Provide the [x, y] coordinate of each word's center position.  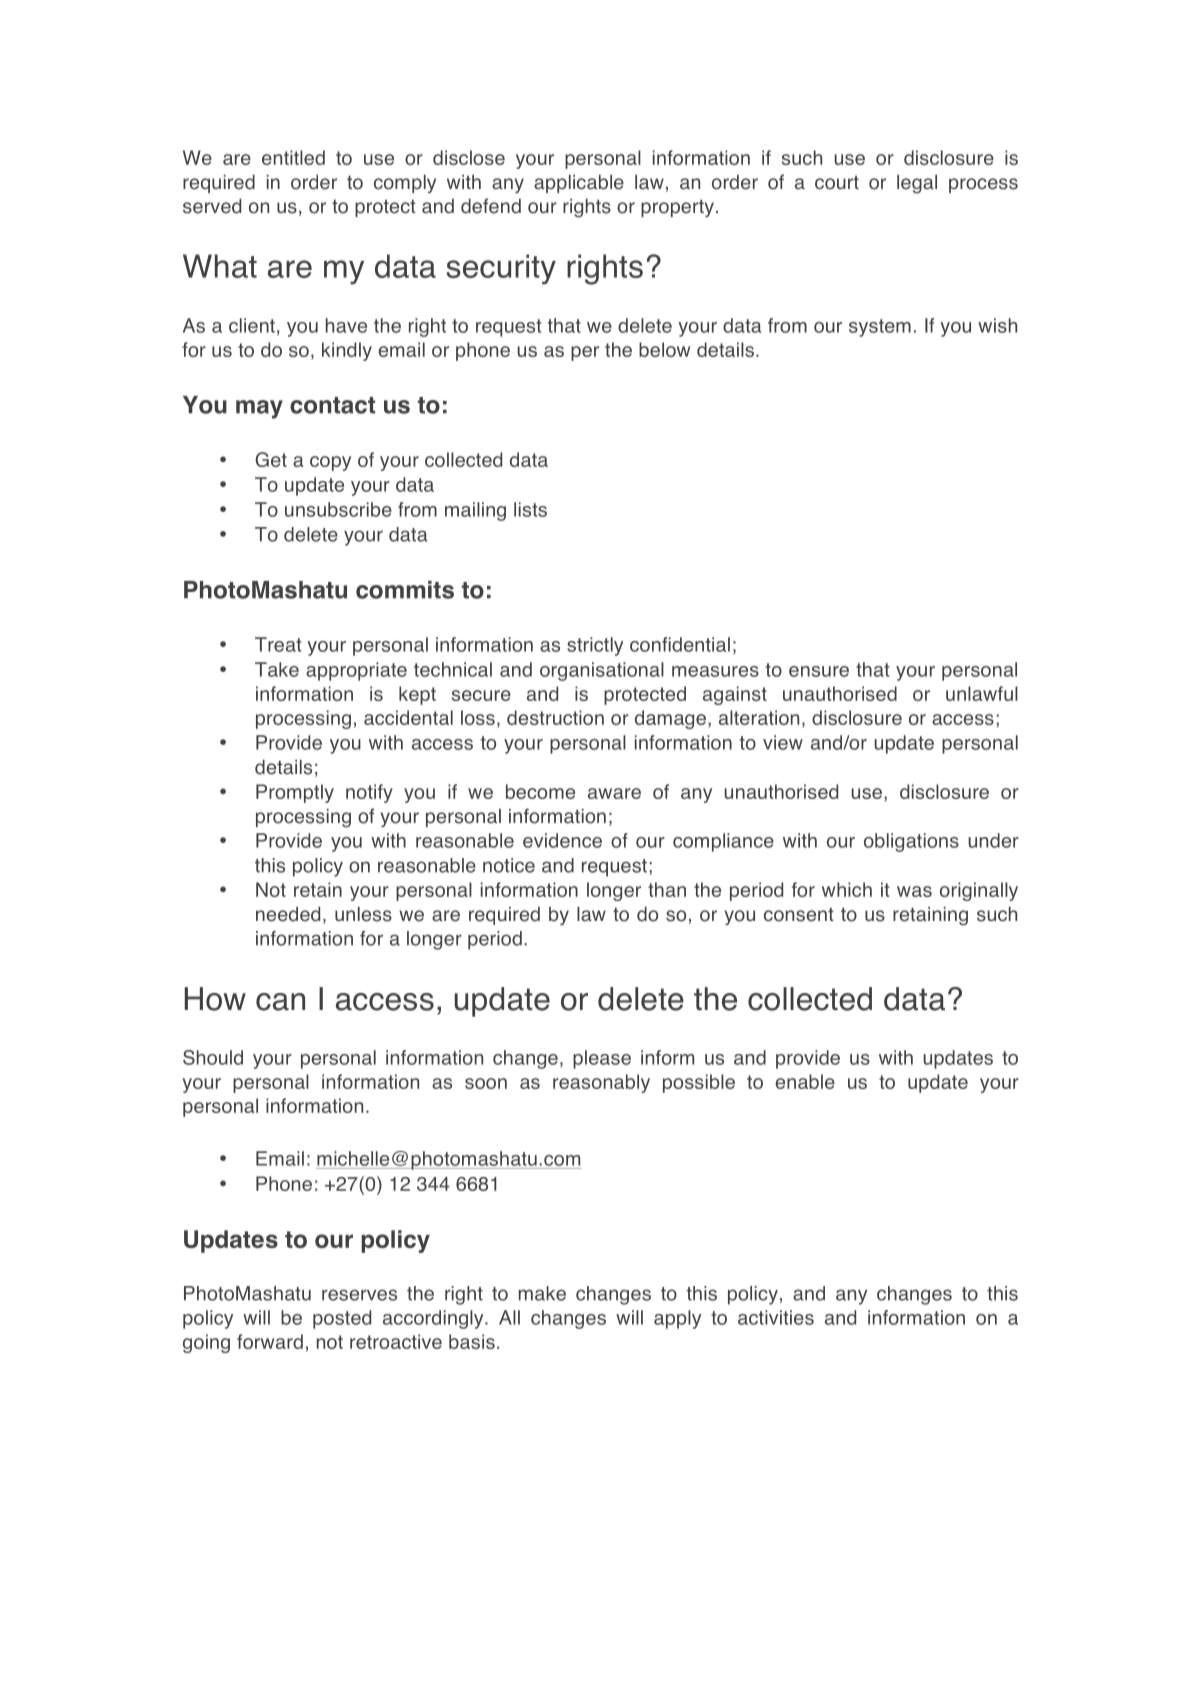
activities [776, 1317]
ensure [819, 671]
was [914, 891]
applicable [579, 183]
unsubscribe [338, 509]
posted [342, 1319]
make [542, 1293]
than [667, 889]
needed [288, 914]
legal [917, 184]
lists [530, 509]
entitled [293, 157]
